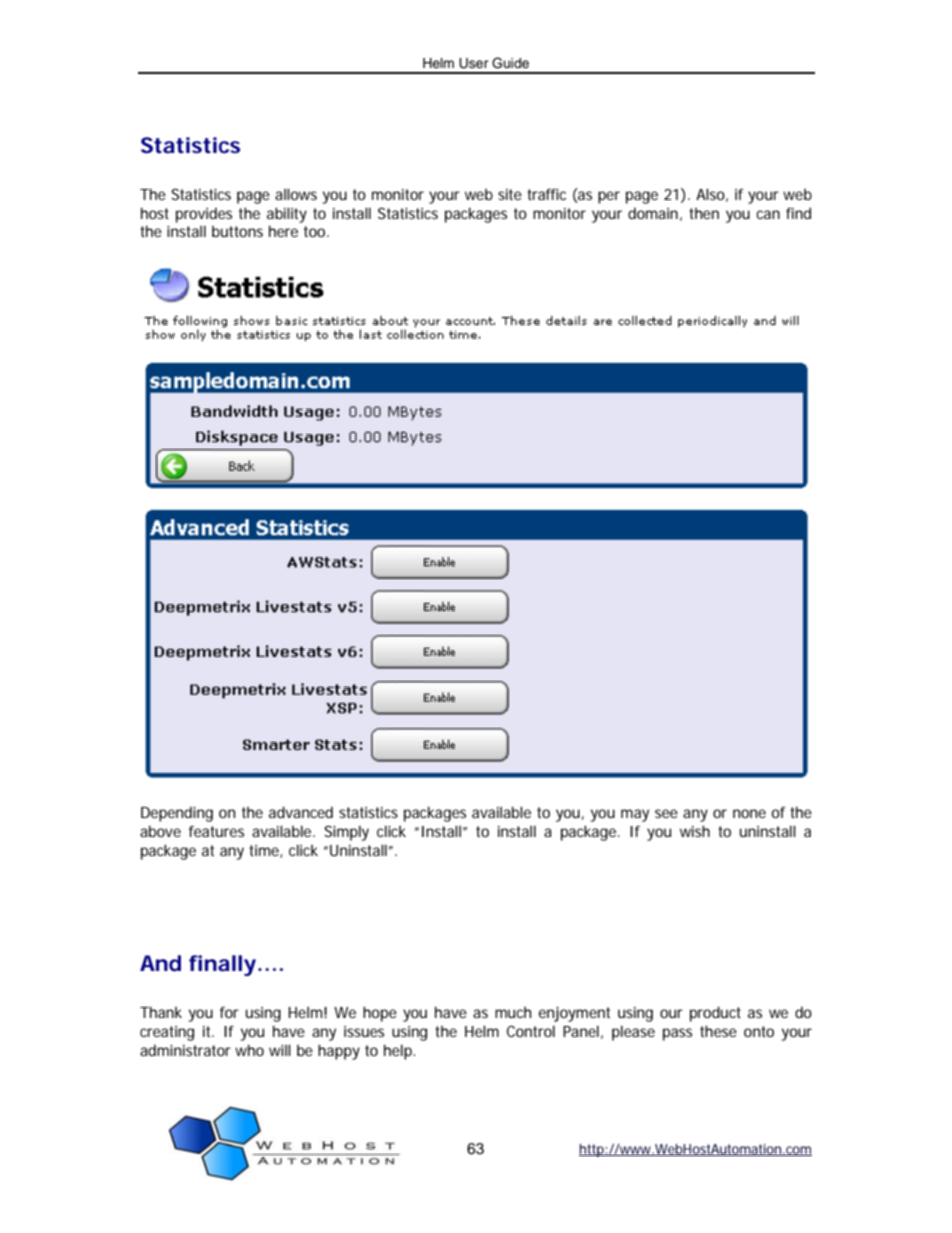 Image resolution: width=952 pixels, height=1233 pixels. Describe the element at coordinates (283, 231) in the screenshot. I see `here` at that location.
